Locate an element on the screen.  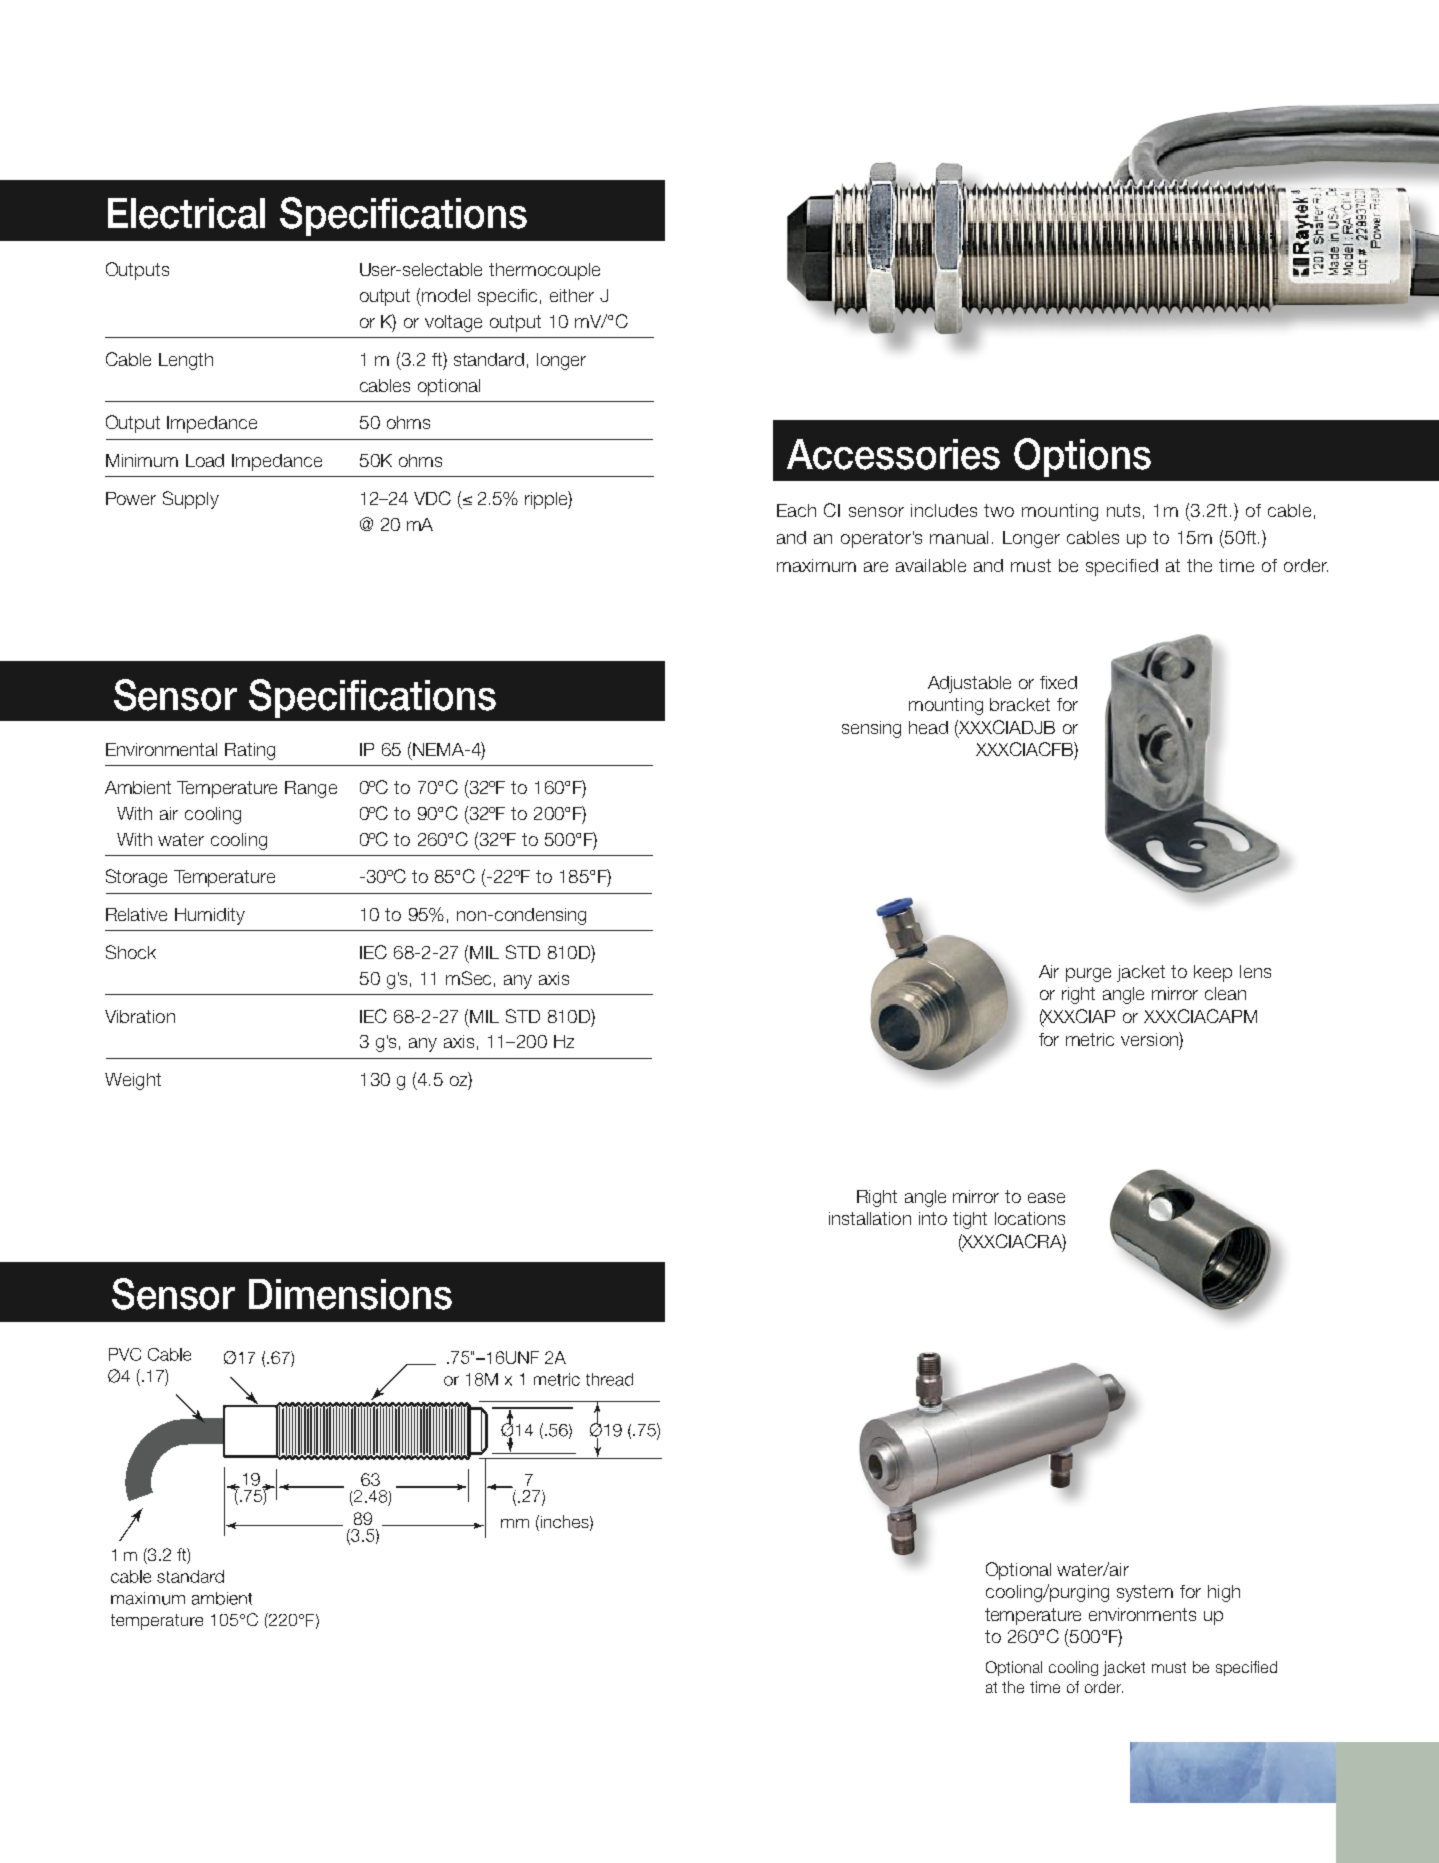
purge is located at coordinates (1088, 975).
